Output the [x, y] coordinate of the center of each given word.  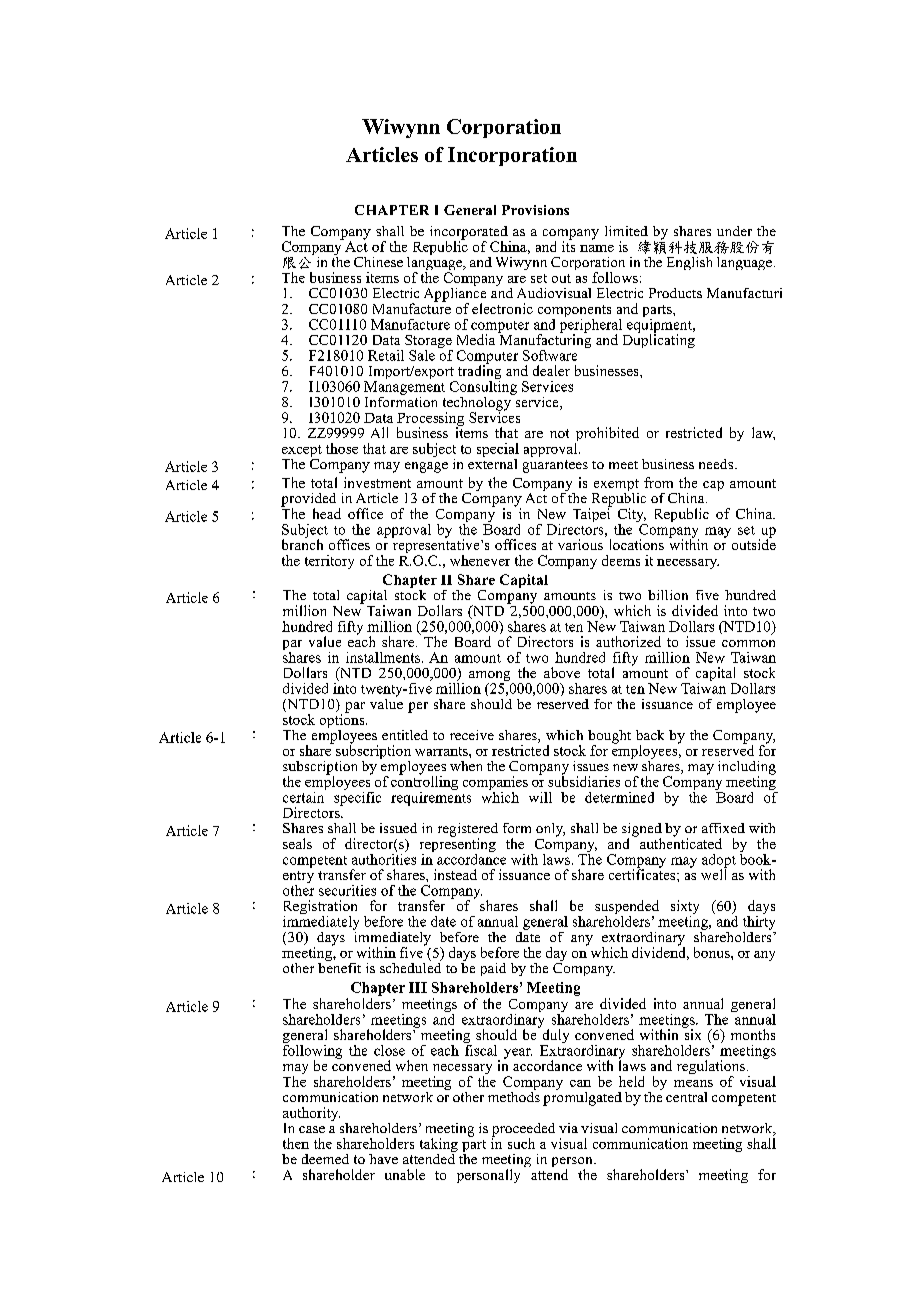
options [343, 719]
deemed [325, 1159]
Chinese [378, 262]
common [748, 643]
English [689, 263]
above [562, 672]
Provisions [535, 210]
